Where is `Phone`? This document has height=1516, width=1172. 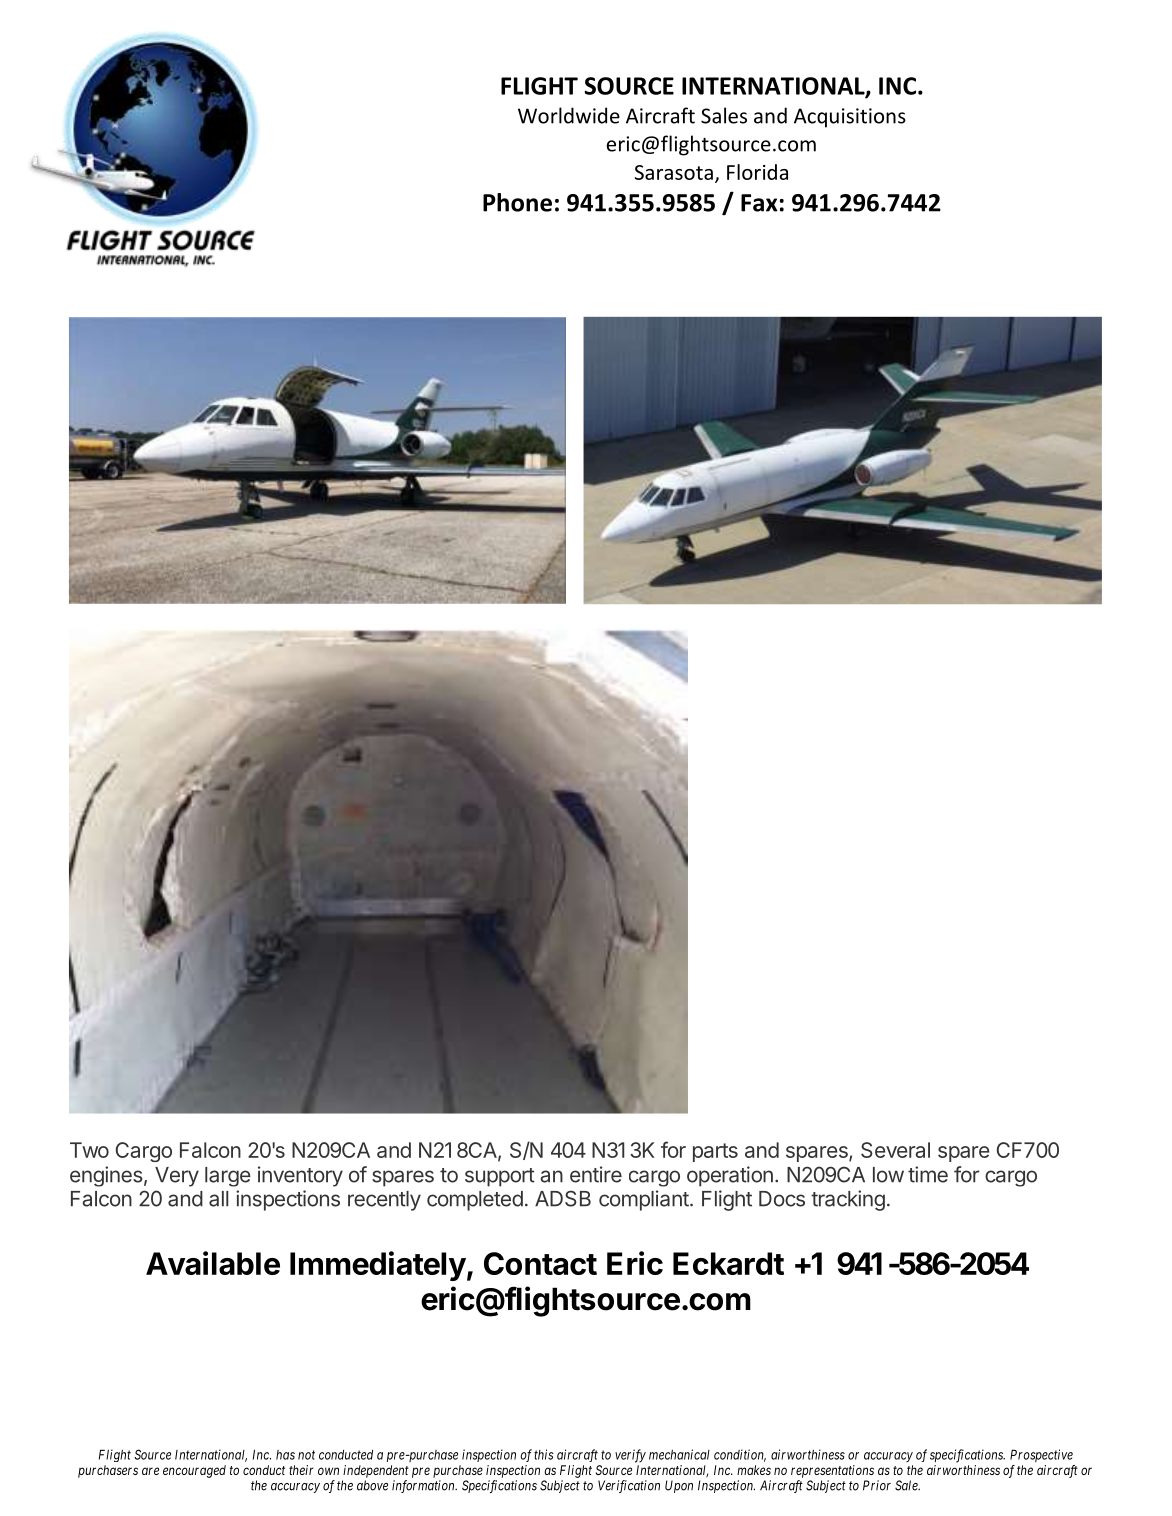 Phone is located at coordinates (517, 202).
